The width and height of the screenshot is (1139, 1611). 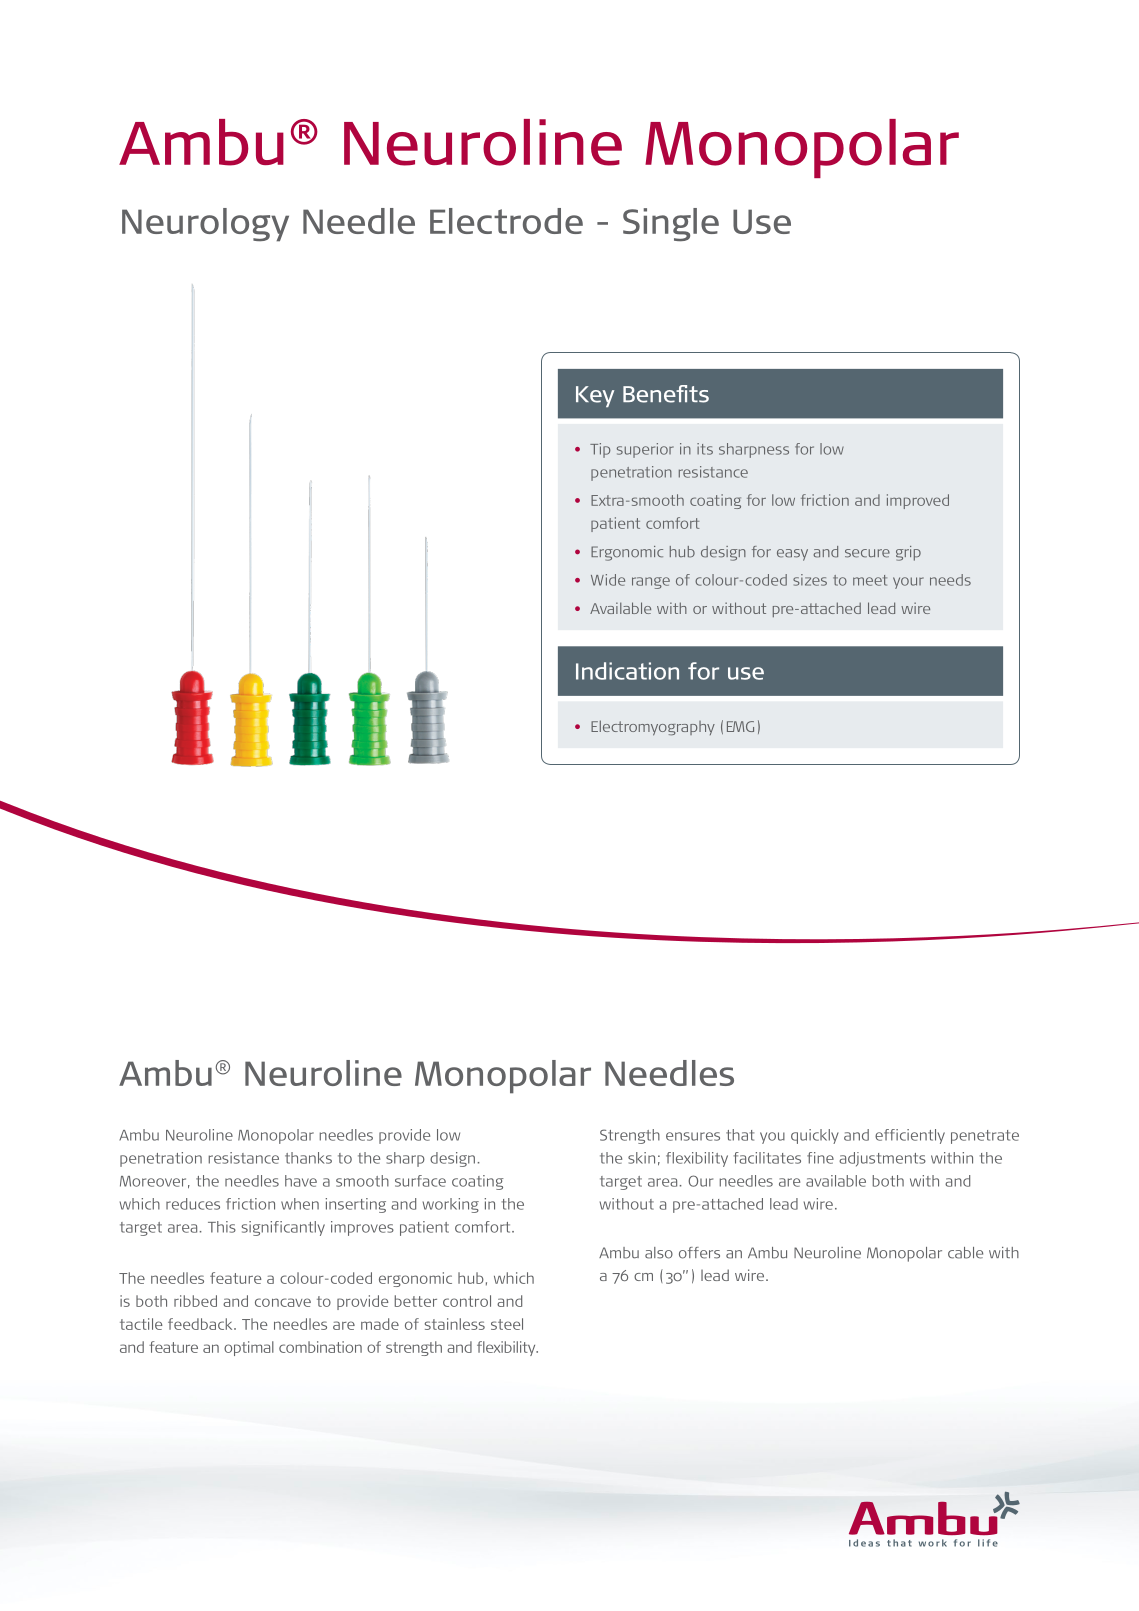 What do you see at coordinates (600, 450) in the screenshot?
I see `Tip` at bounding box center [600, 450].
